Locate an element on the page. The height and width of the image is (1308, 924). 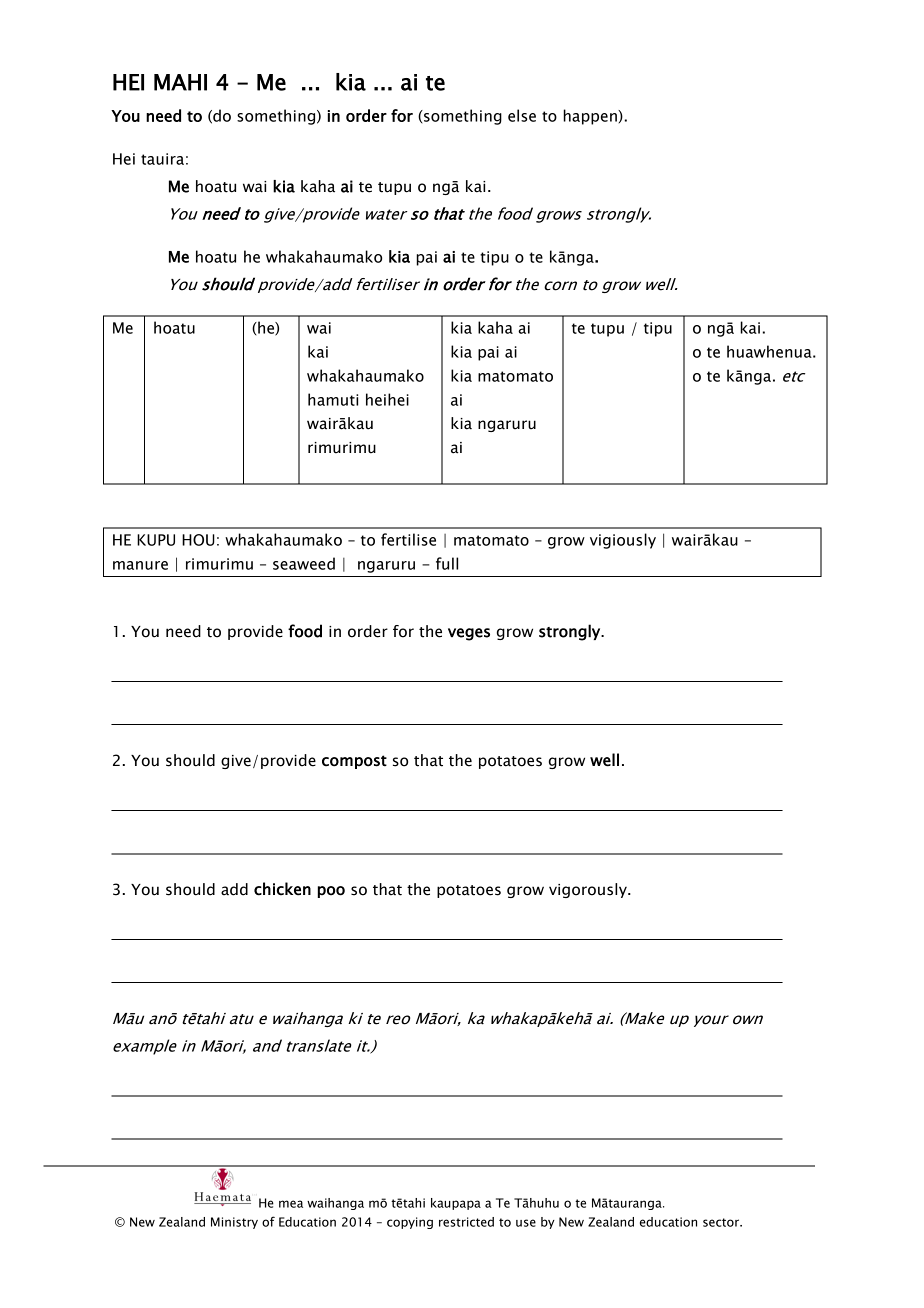
seaweed is located at coordinates (304, 563).
